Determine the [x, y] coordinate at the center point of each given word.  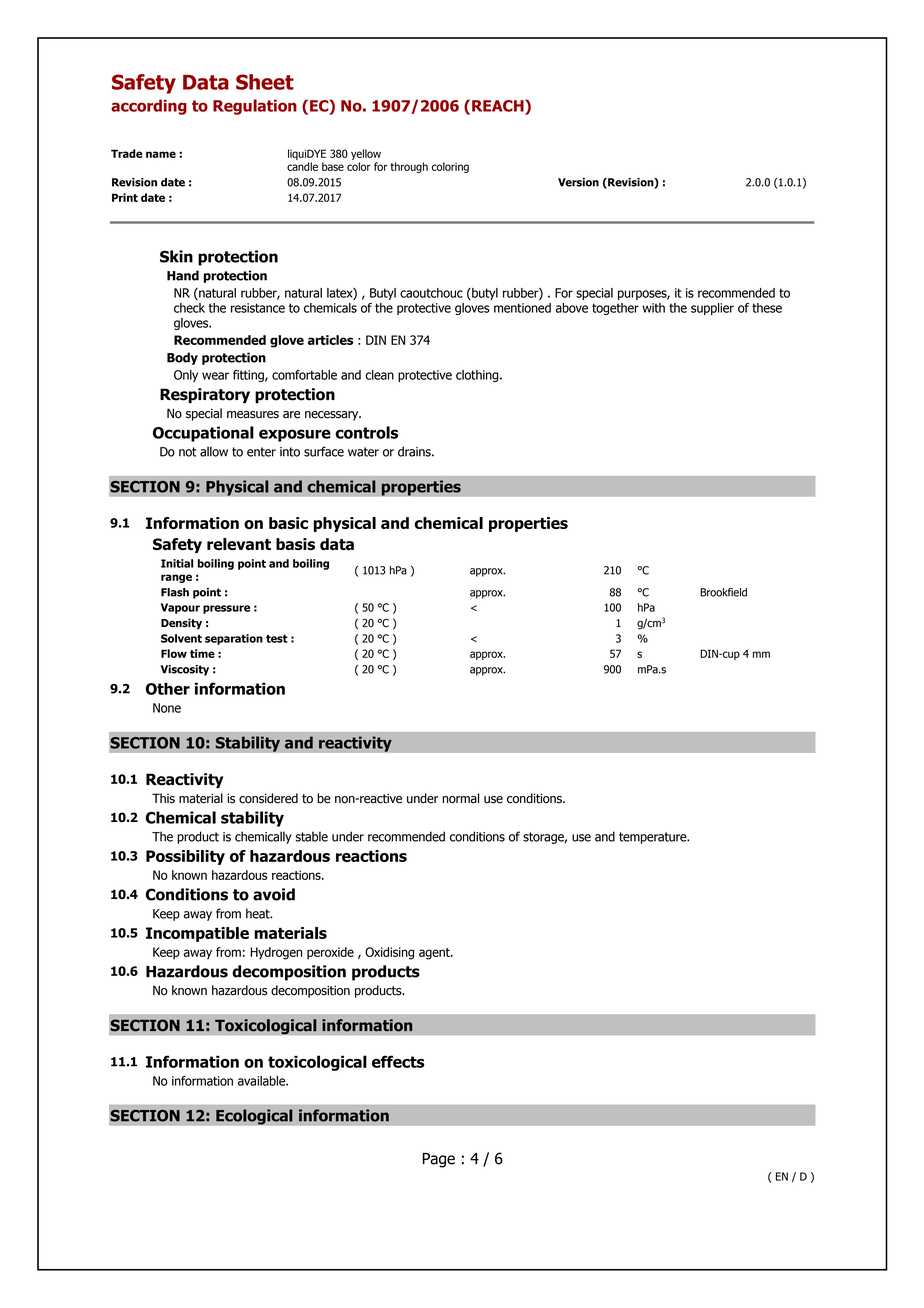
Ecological [254, 1117]
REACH [499, 105]
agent [435, 954]
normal [460, 798]
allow [214, 451]
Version [578, 182]
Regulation [255, 107]
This [163, 798]
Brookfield [723, 592]
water [363, 452]
